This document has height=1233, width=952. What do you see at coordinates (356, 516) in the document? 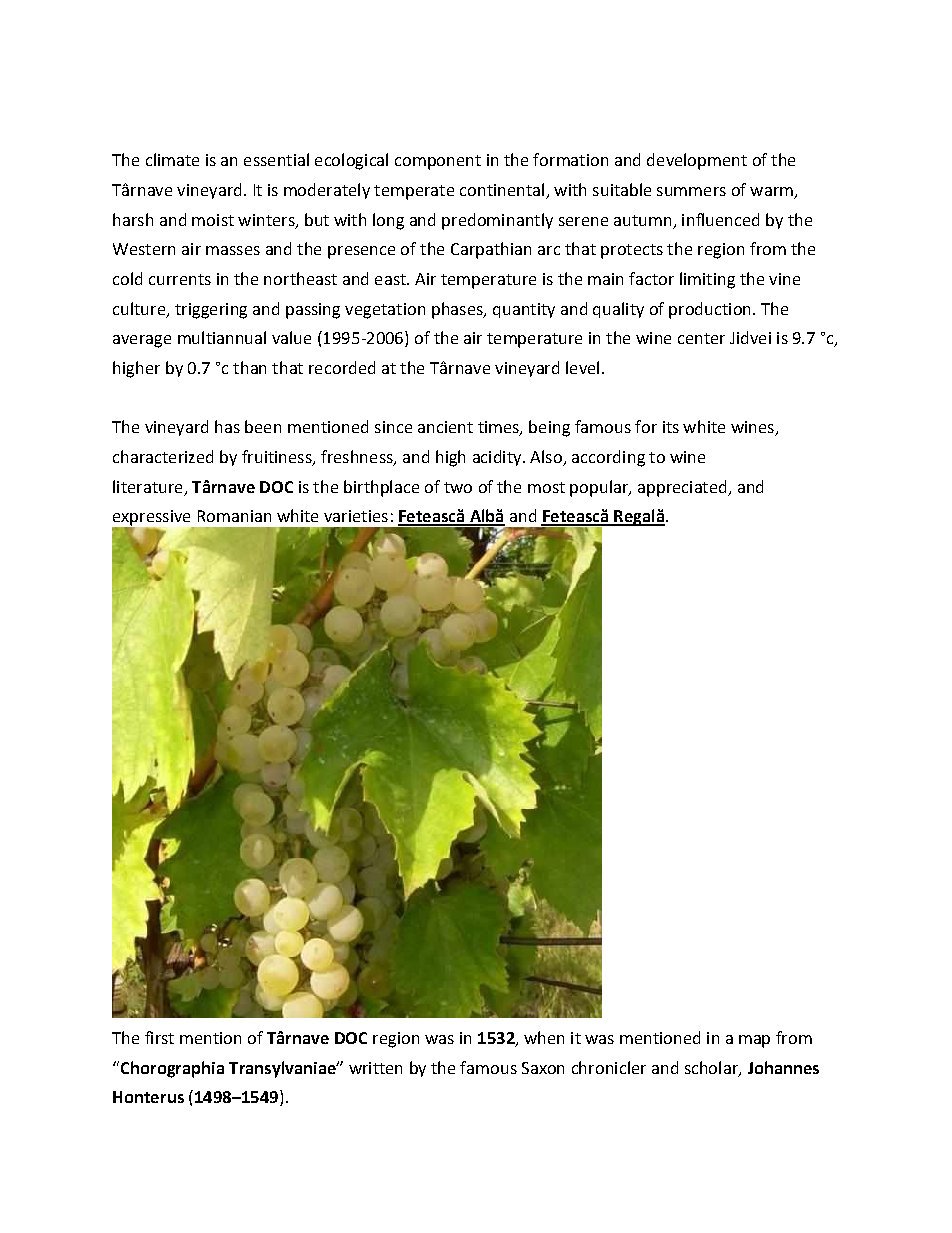
I see `varieties` at bounding box center [356, 516].
